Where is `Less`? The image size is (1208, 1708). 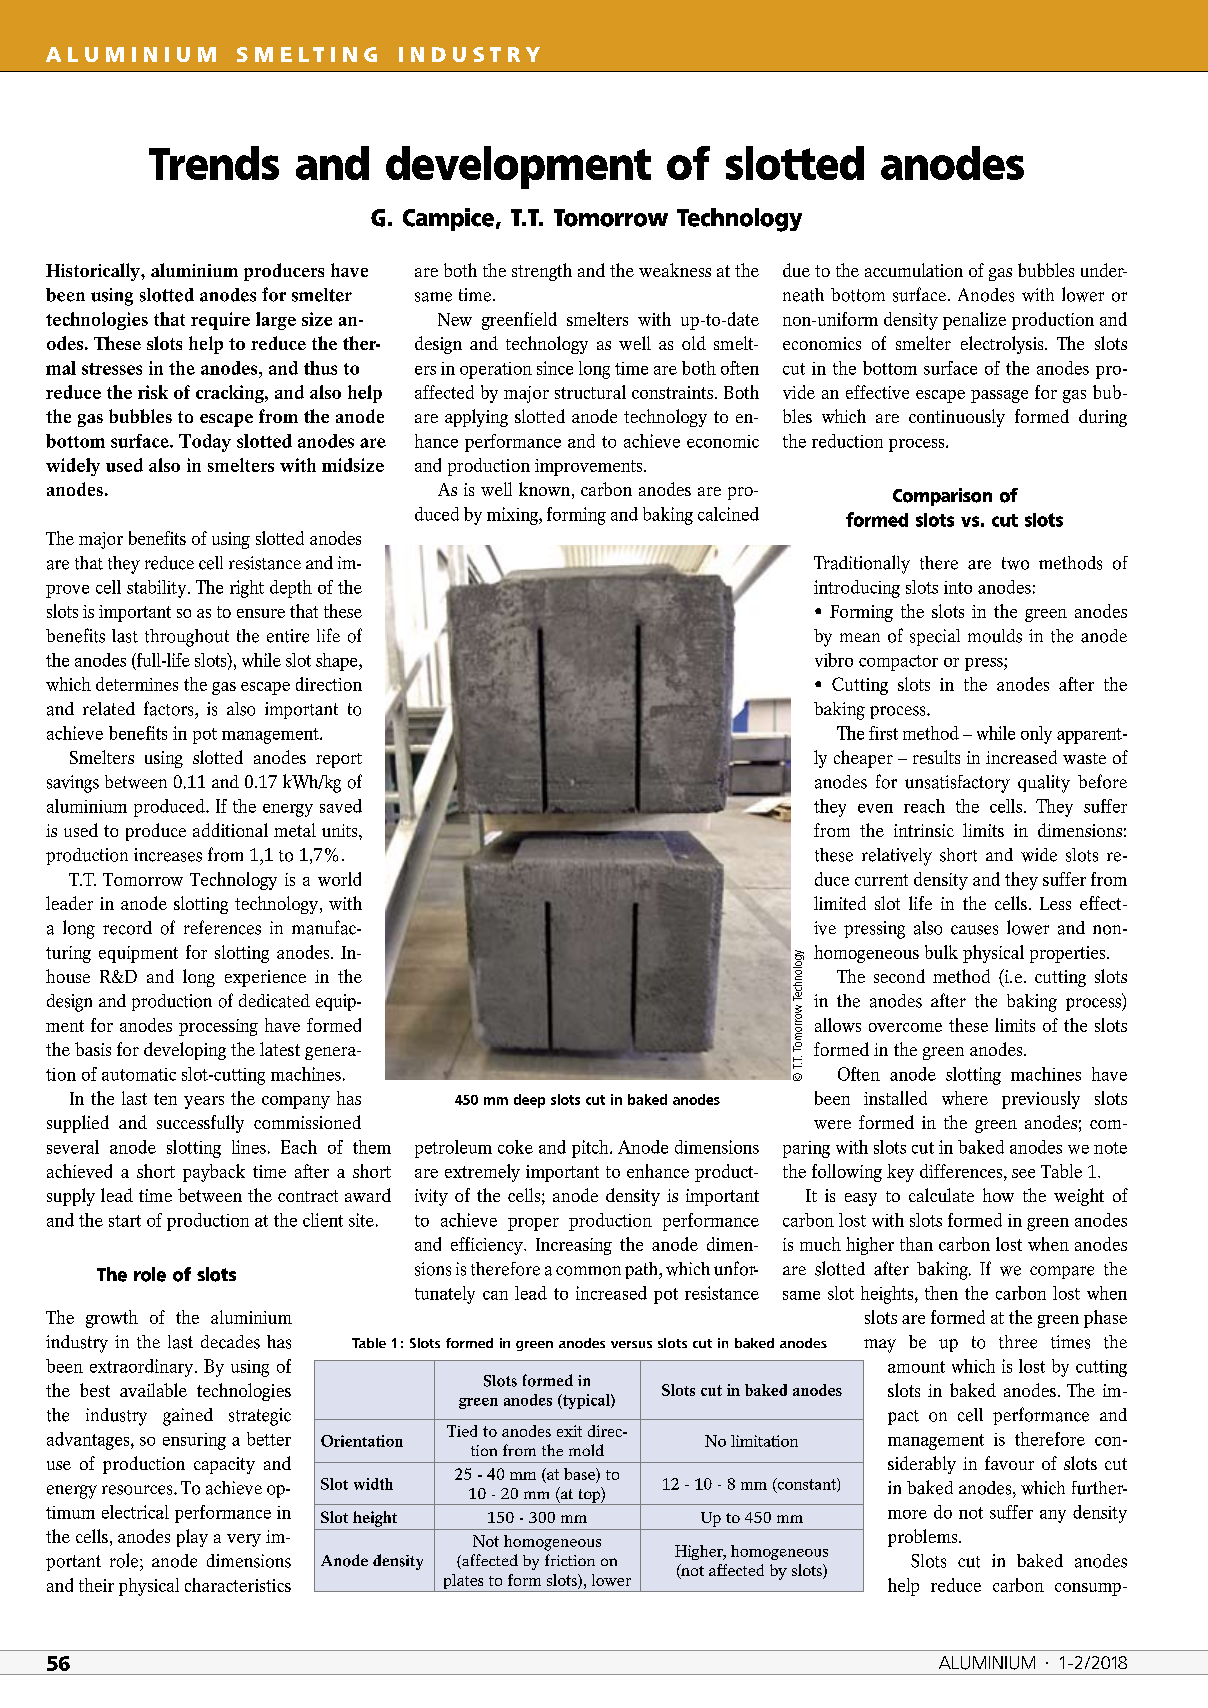 Less is located at coordinates (1055, 903).
